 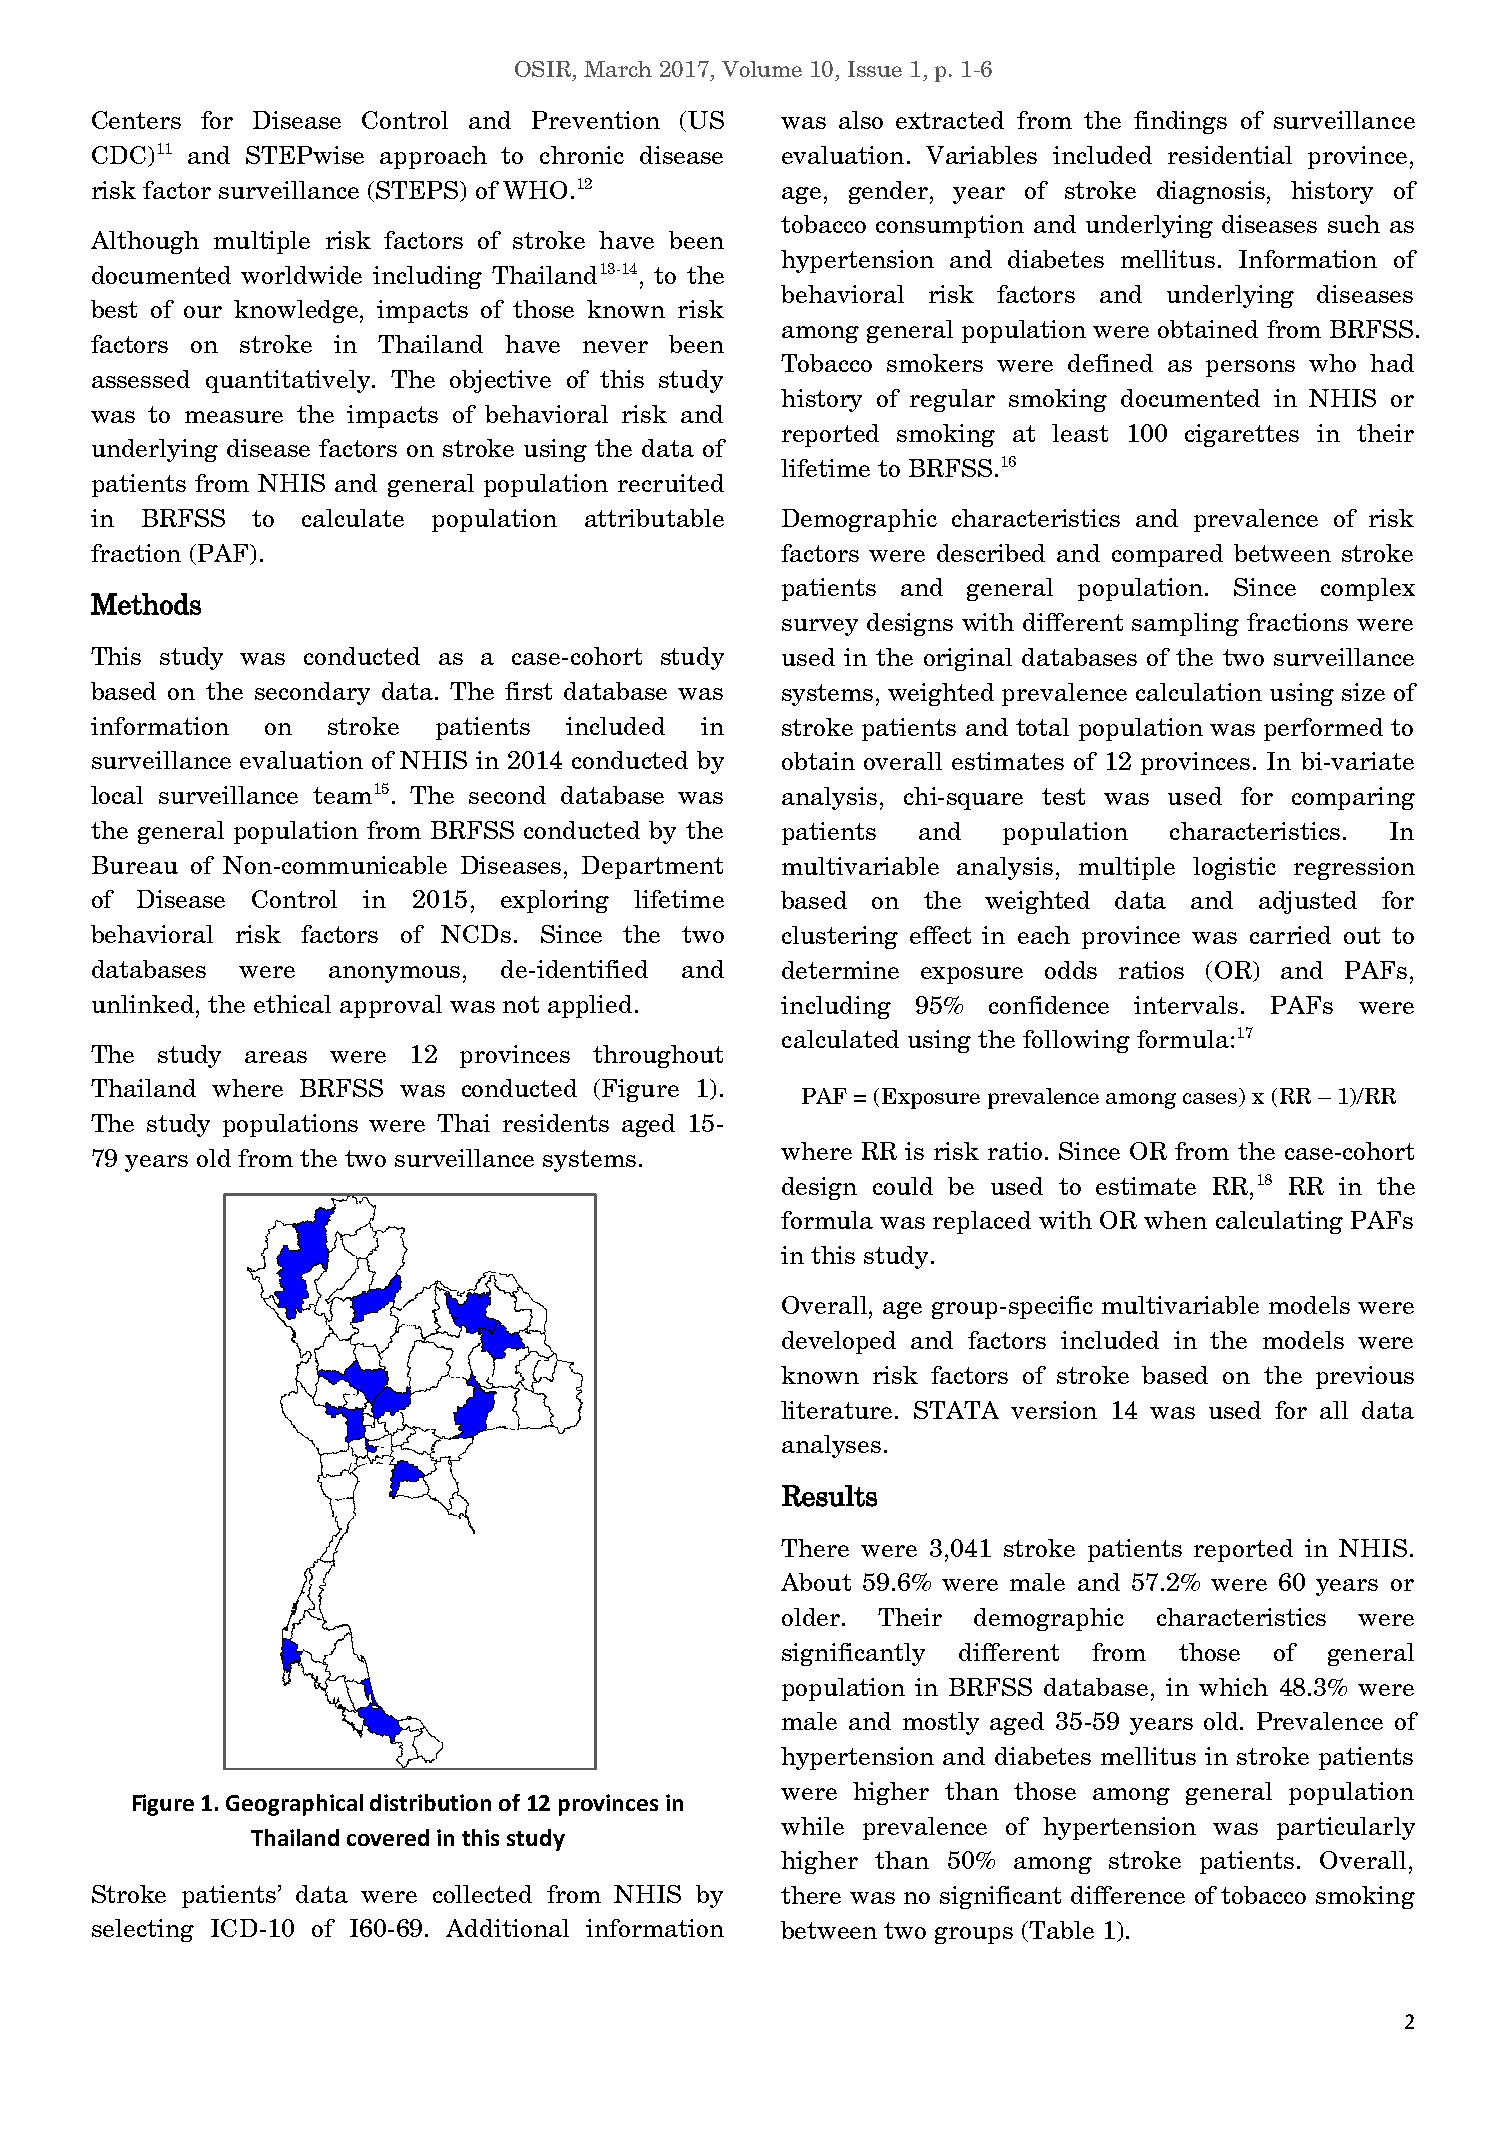 I want to click on calculating, so click(x=1279, y=1222).
